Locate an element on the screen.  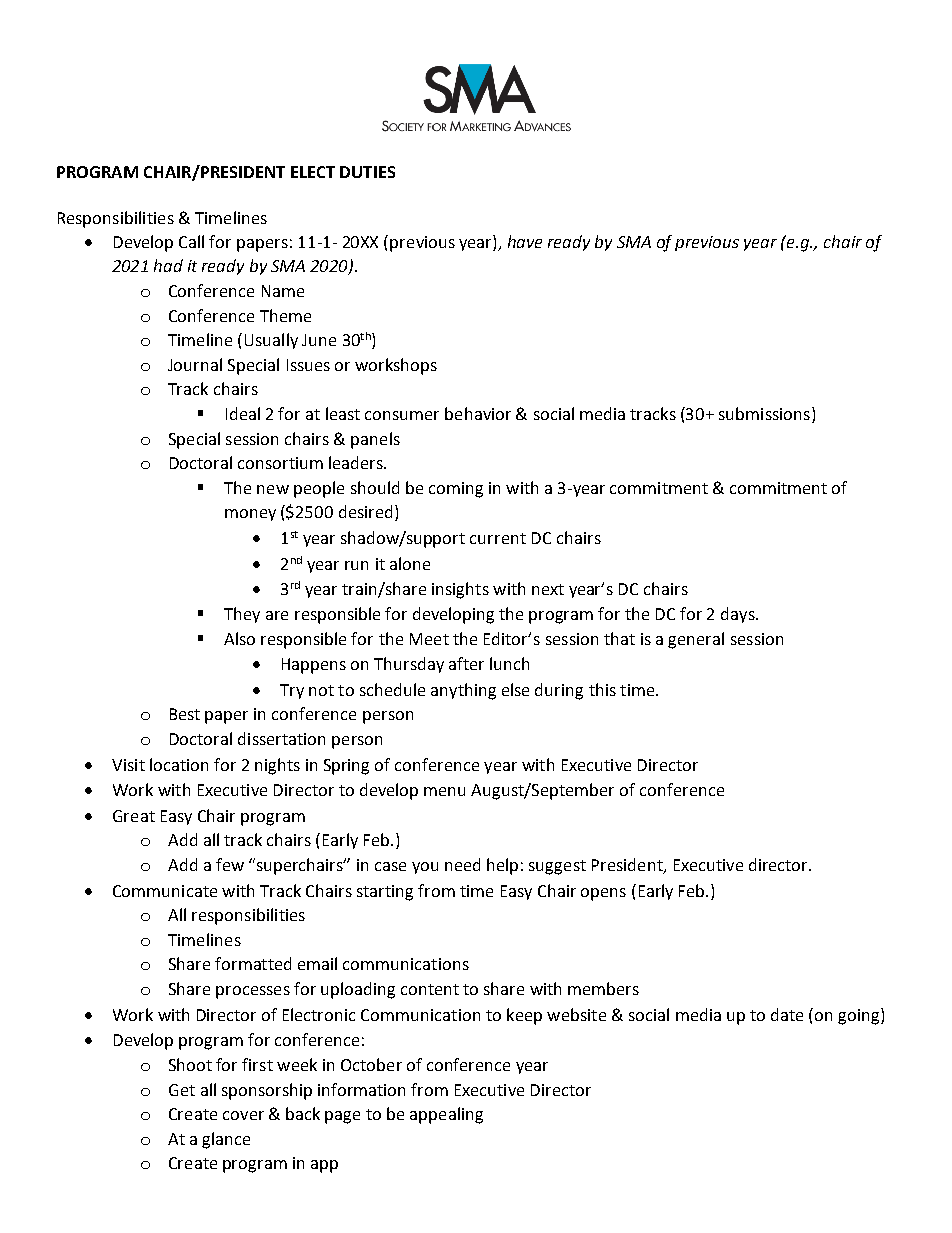
behavior is located at coordinates (478, 413).
